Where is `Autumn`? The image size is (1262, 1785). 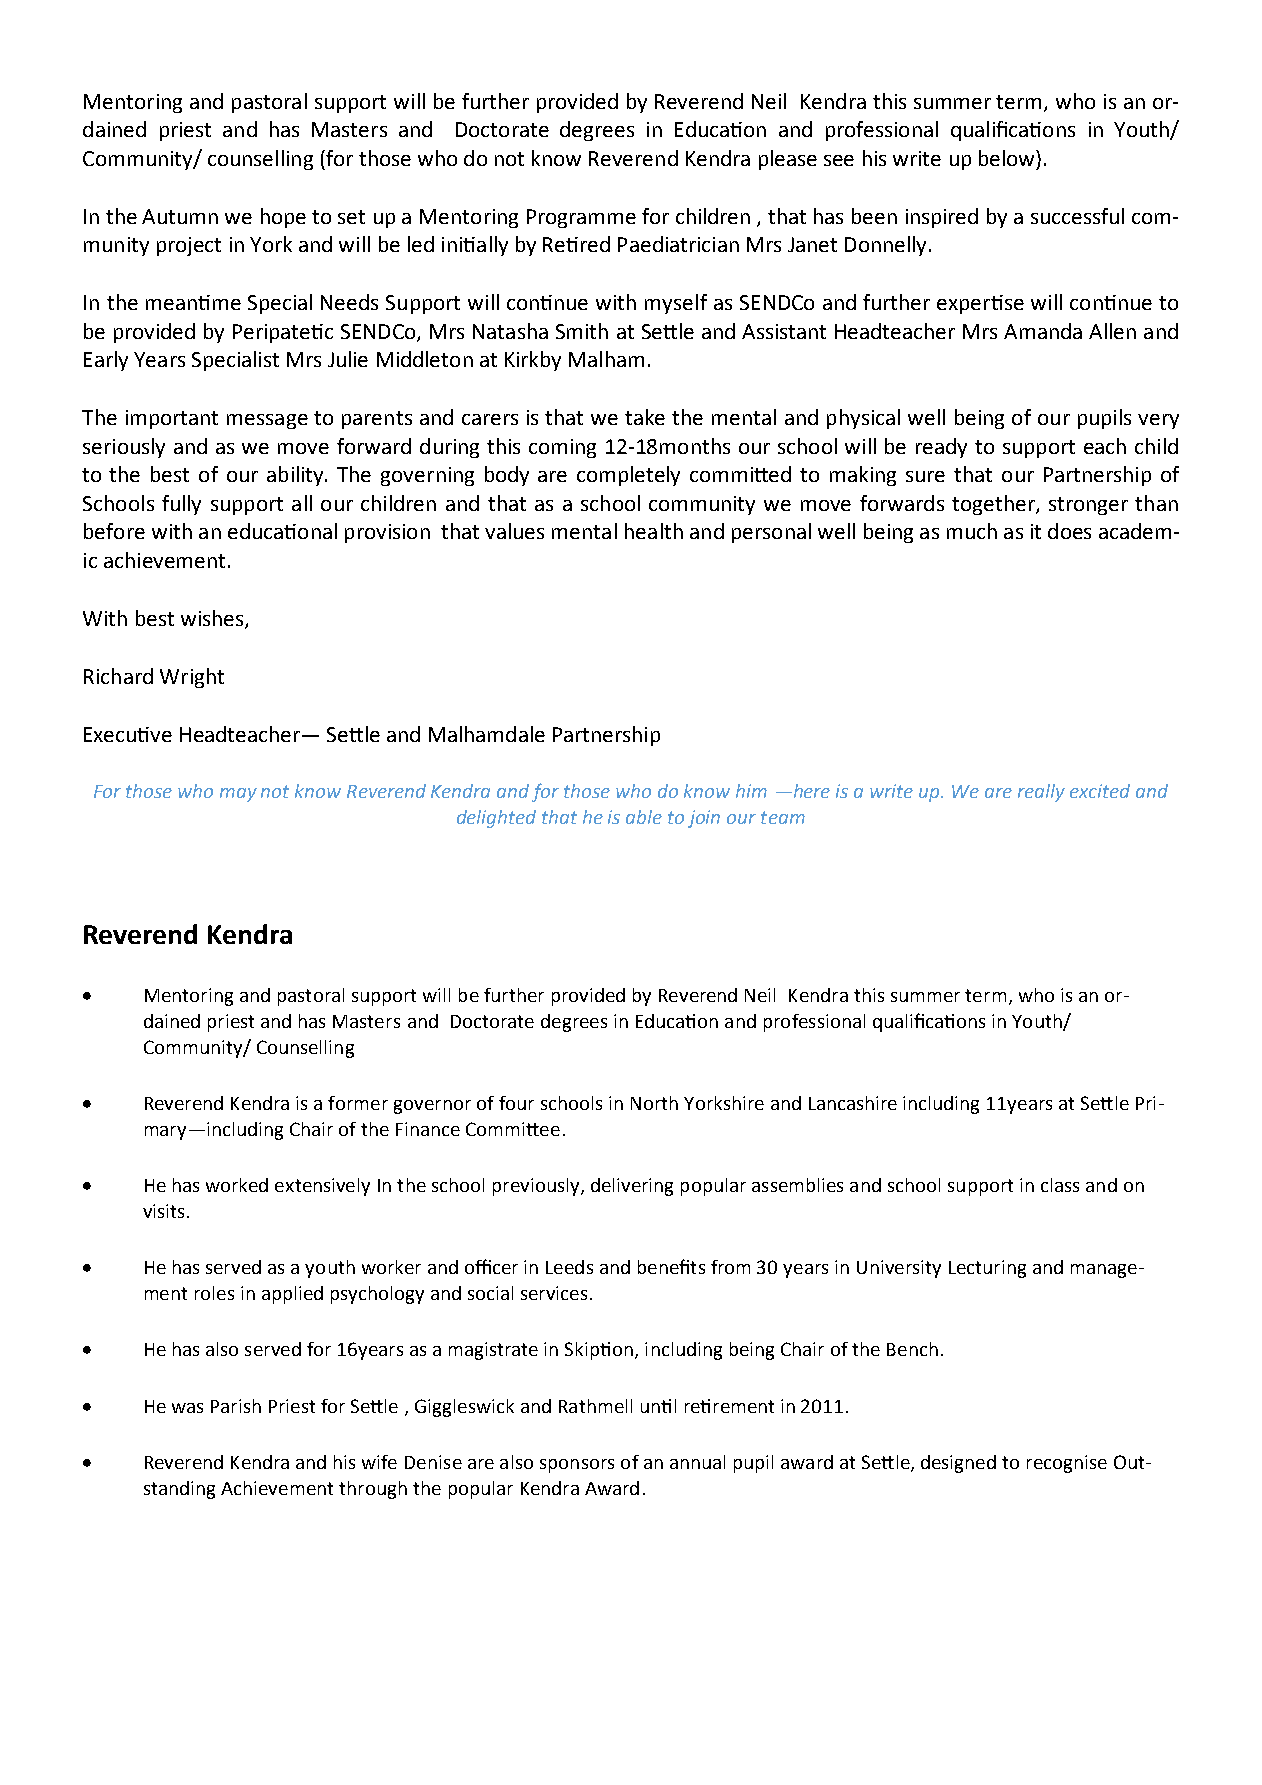 Autumn is located at coordinates (180, 216).
